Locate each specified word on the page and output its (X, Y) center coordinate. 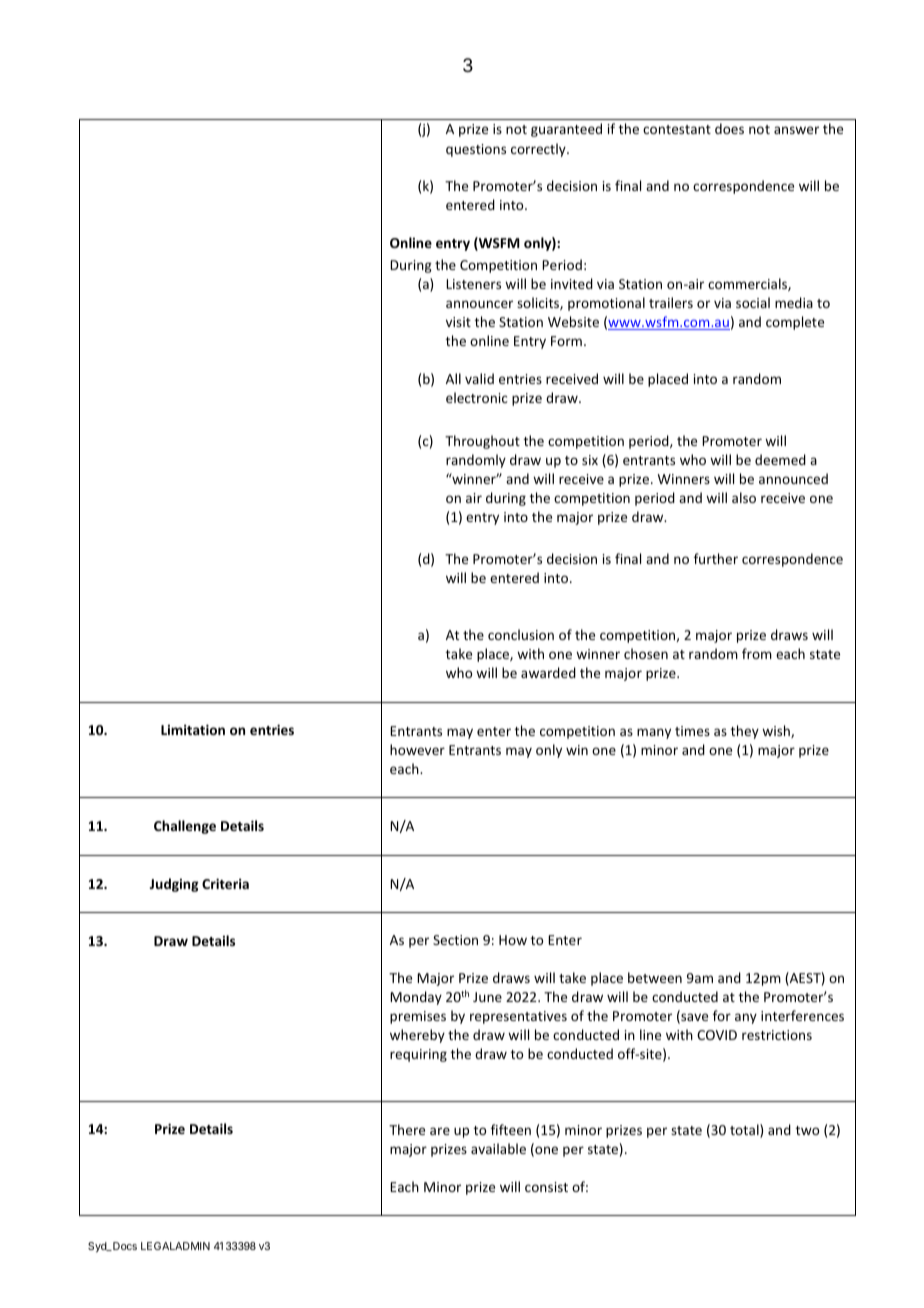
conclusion (521, 634)
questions (476, 150)
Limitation (193, 729)
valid (479, 378)
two (807, 1130)
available (498, 1148)
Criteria (225, 883)
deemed (780, 459)
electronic (477, 397)
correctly (539, 150)
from (757, 653)
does (729, 128)
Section (455, 940)
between (655, 977)
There (407, 1129)
